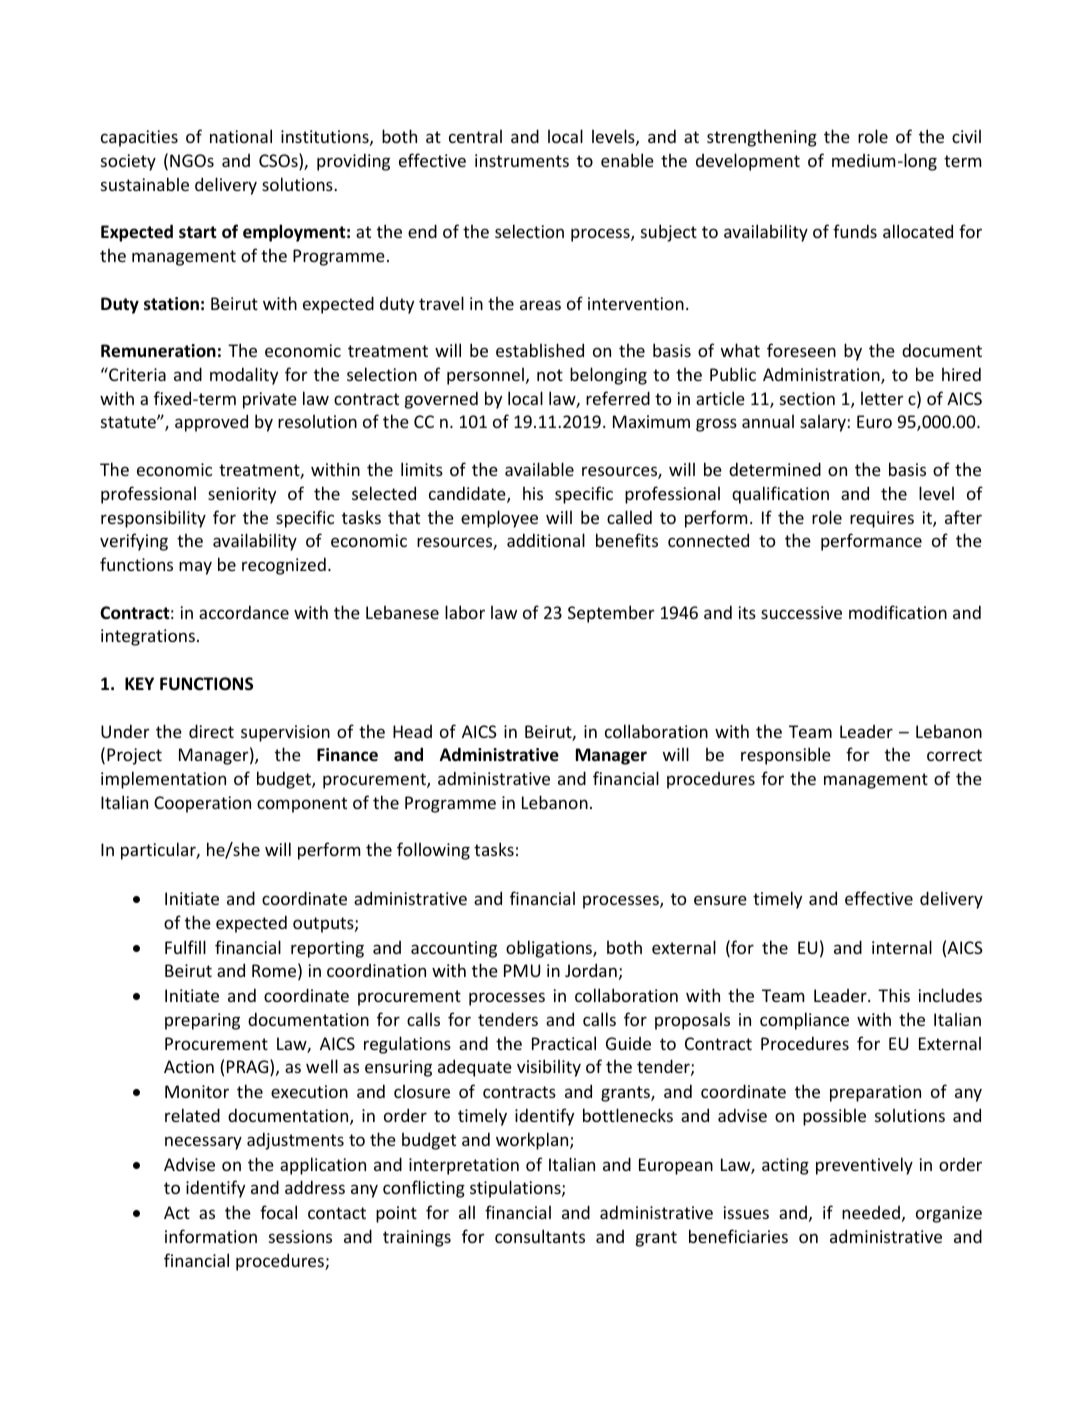  What do you see at coordinates (902, 947) in the screenshot?
I see `internal` at bounding box center [902, 947].
